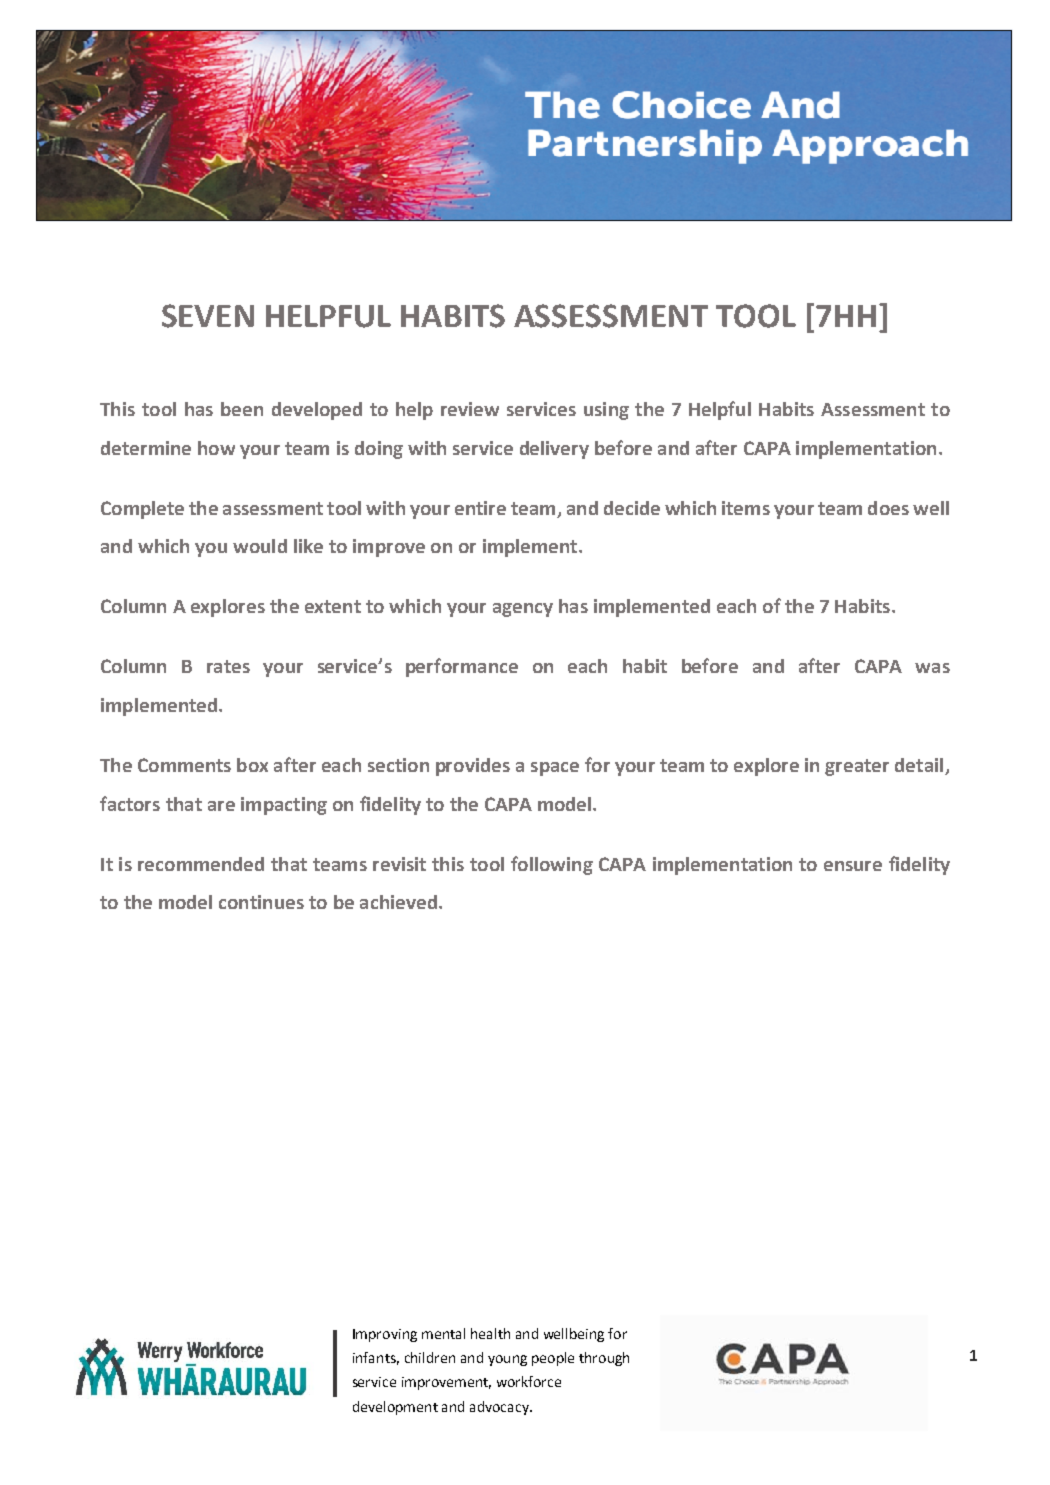  What do you see at coordinates (604, 1359) in the page?
I see `through` at bounding box center [604, 1359].
